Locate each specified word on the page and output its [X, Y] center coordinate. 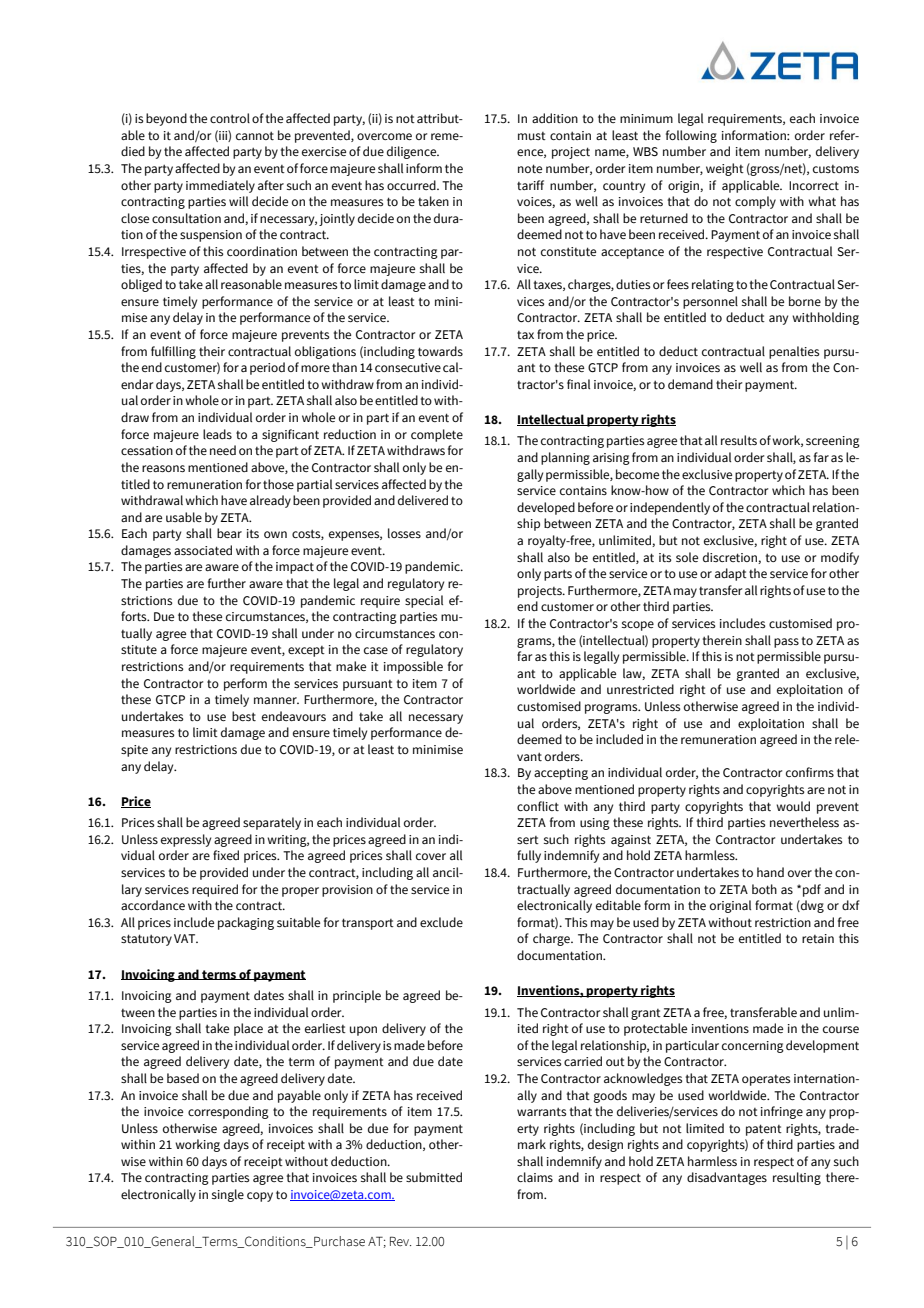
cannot [255, 135]
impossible [413, 667]
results [739, 440]
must [532, 136]
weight [725, 169]
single [228, 1195]
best [244, 716]
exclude [441, 922]
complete [437, 435]
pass [786, 643]
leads [217, 434]
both [764, 889]
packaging [246, 923]
